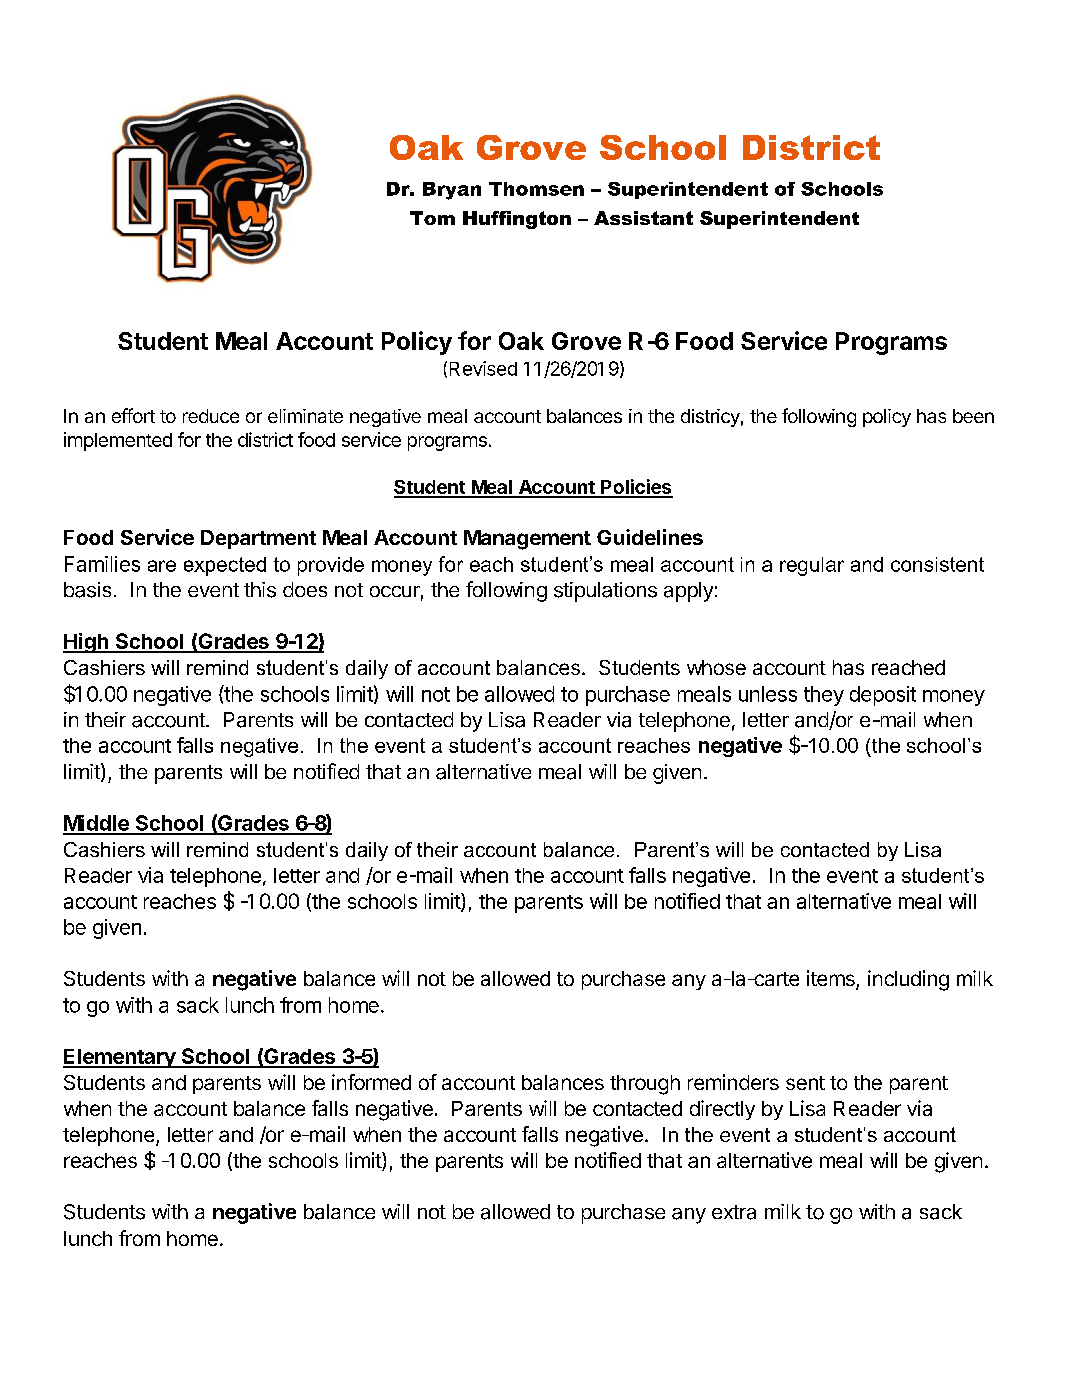  Describe the element at coordinates (832, 979) in the document. I see `items` at that location.
